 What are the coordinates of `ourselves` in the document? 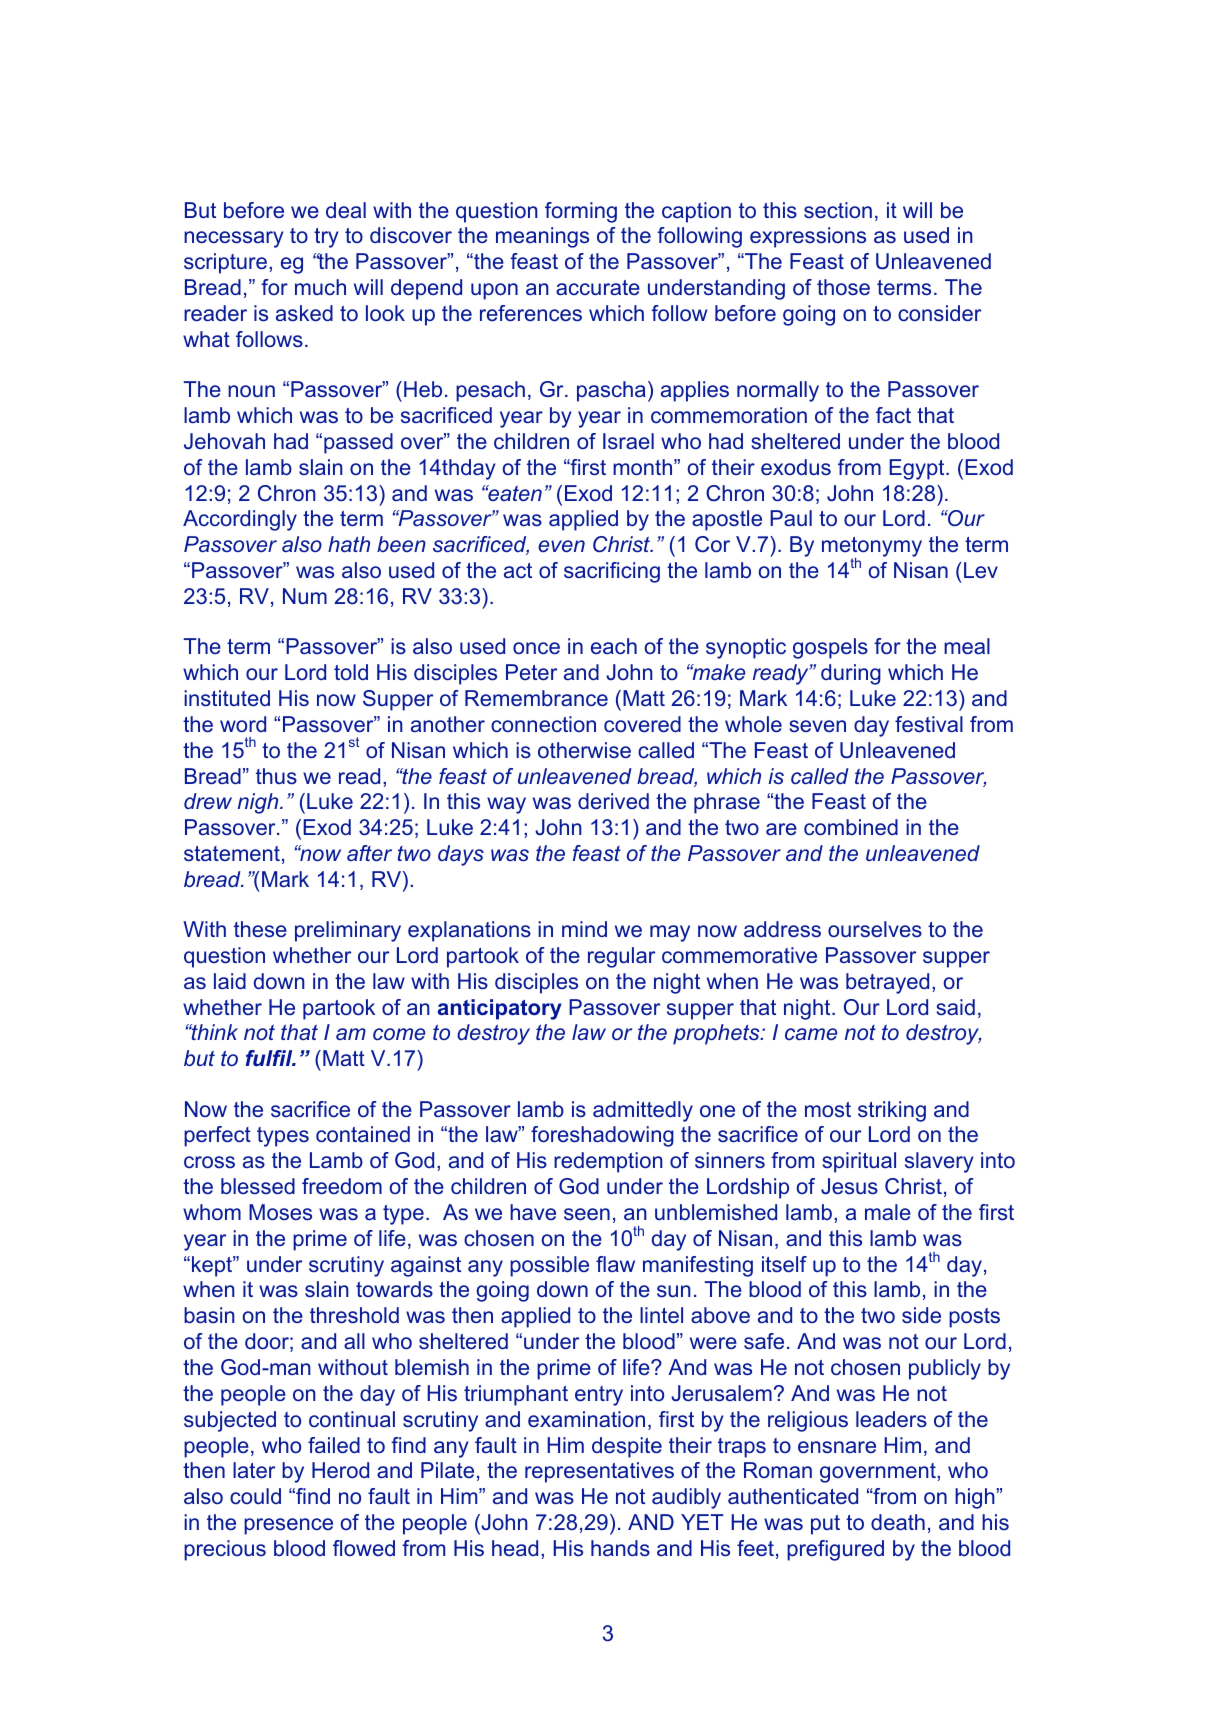 It's located at (875, 929).
